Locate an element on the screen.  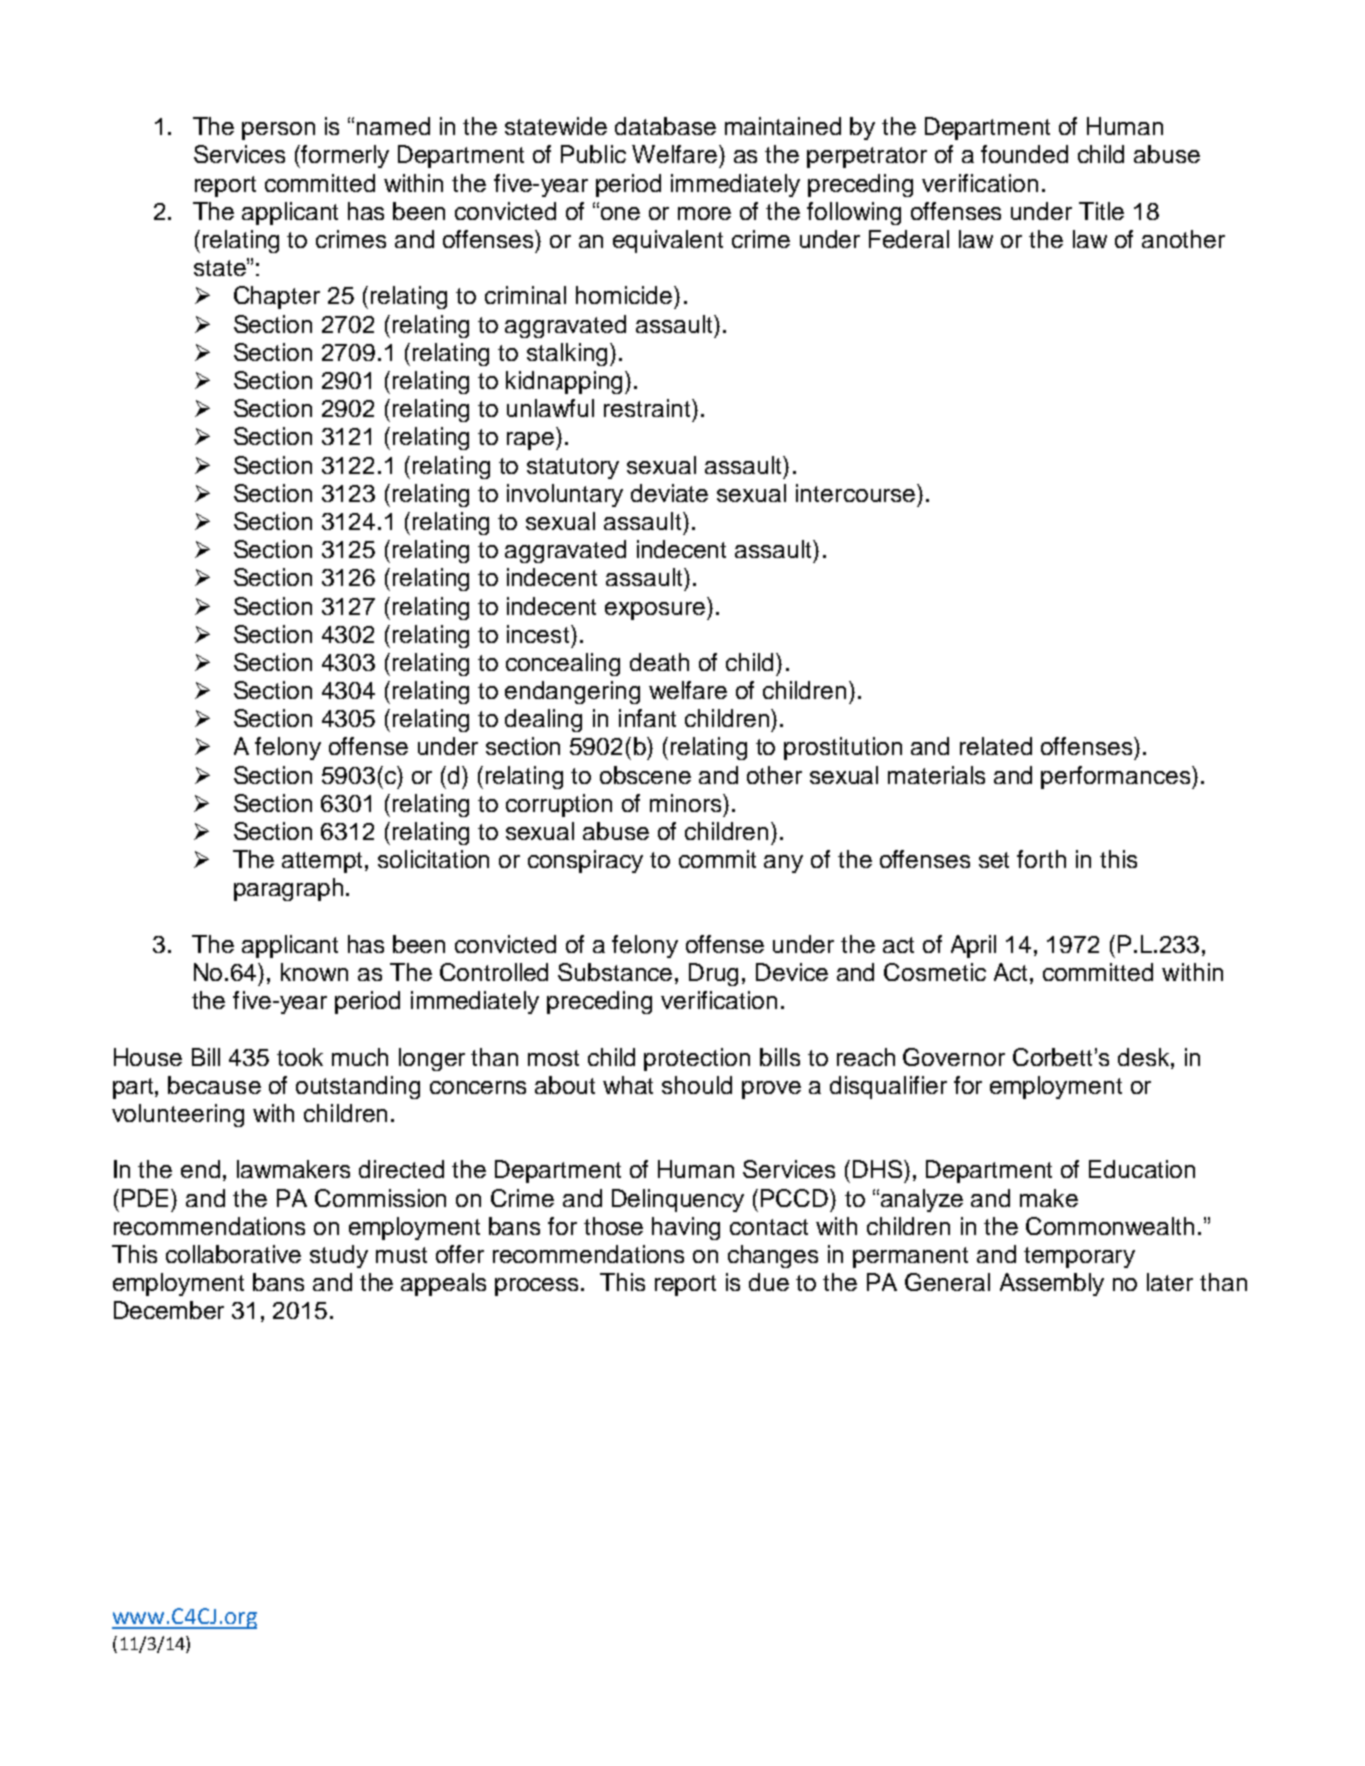
deviate is located at coordinates (669, 493).
